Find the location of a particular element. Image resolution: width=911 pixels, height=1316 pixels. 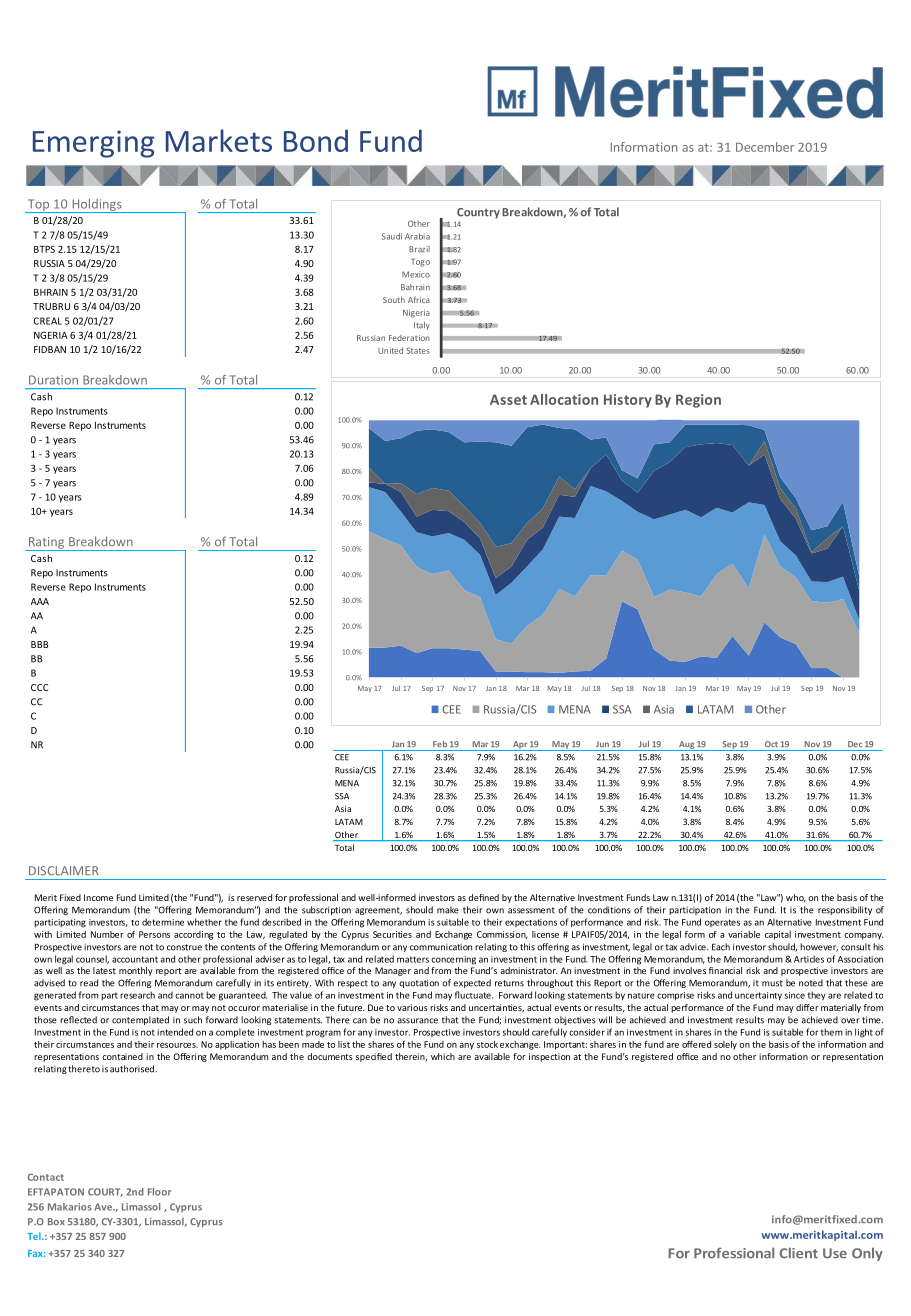

Country is located at coordinates (478, 213).
